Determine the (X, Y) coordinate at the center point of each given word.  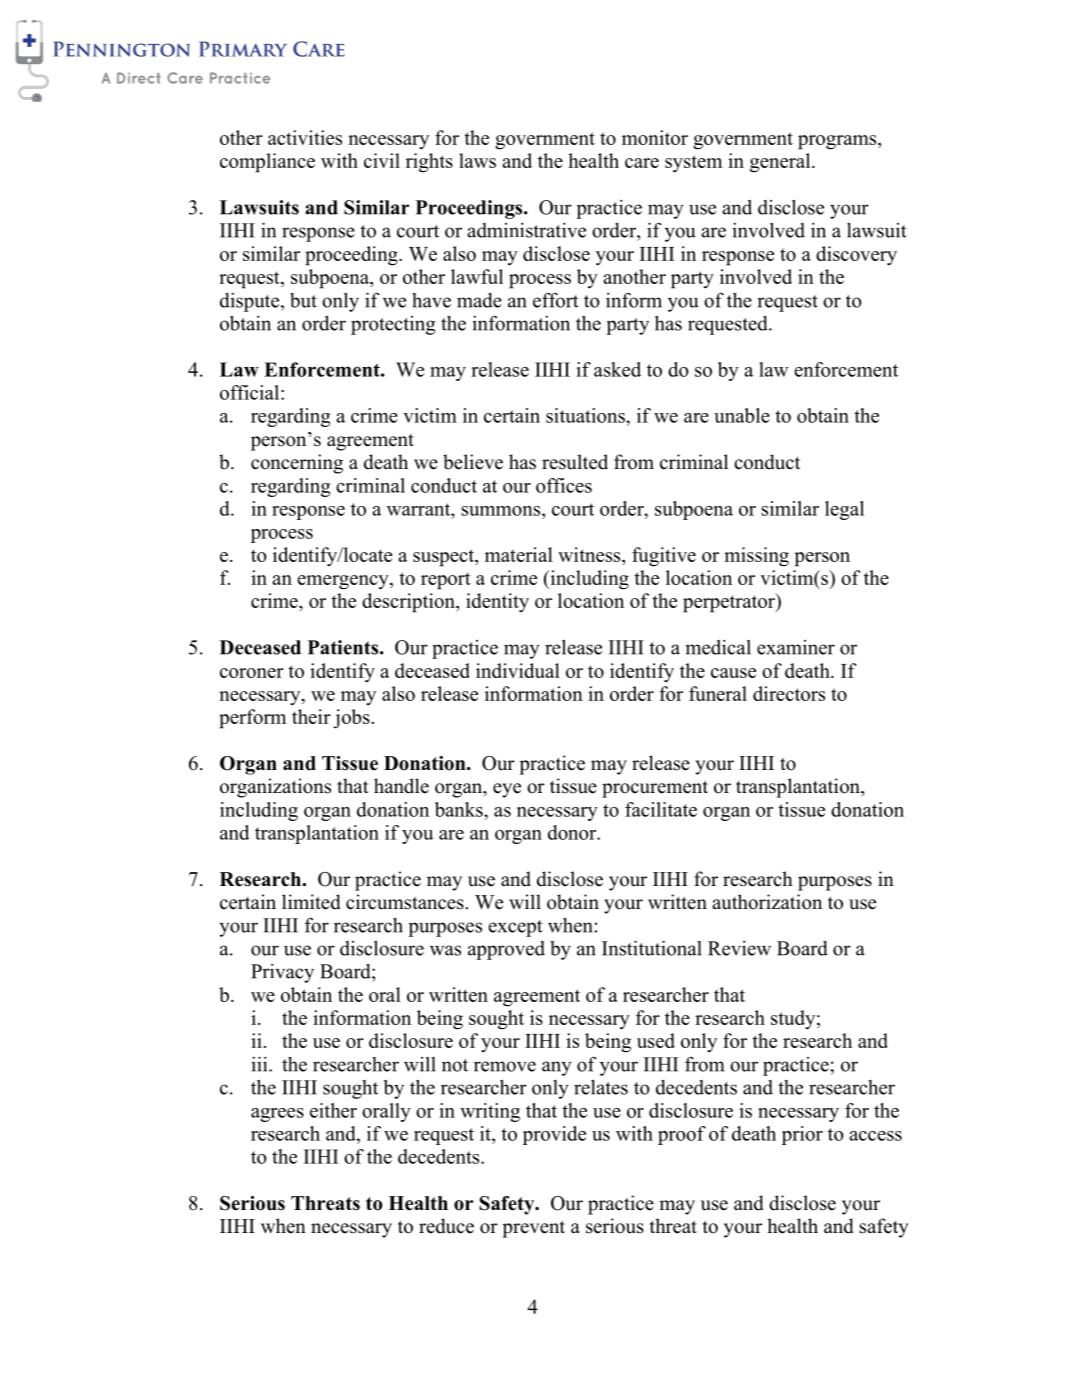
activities (305, 137)
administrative (527, 230)
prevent (533, 1229)
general (781, 163)
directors (789, 693)
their (311, 716)
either (333, 1110)
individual (518, 670)
